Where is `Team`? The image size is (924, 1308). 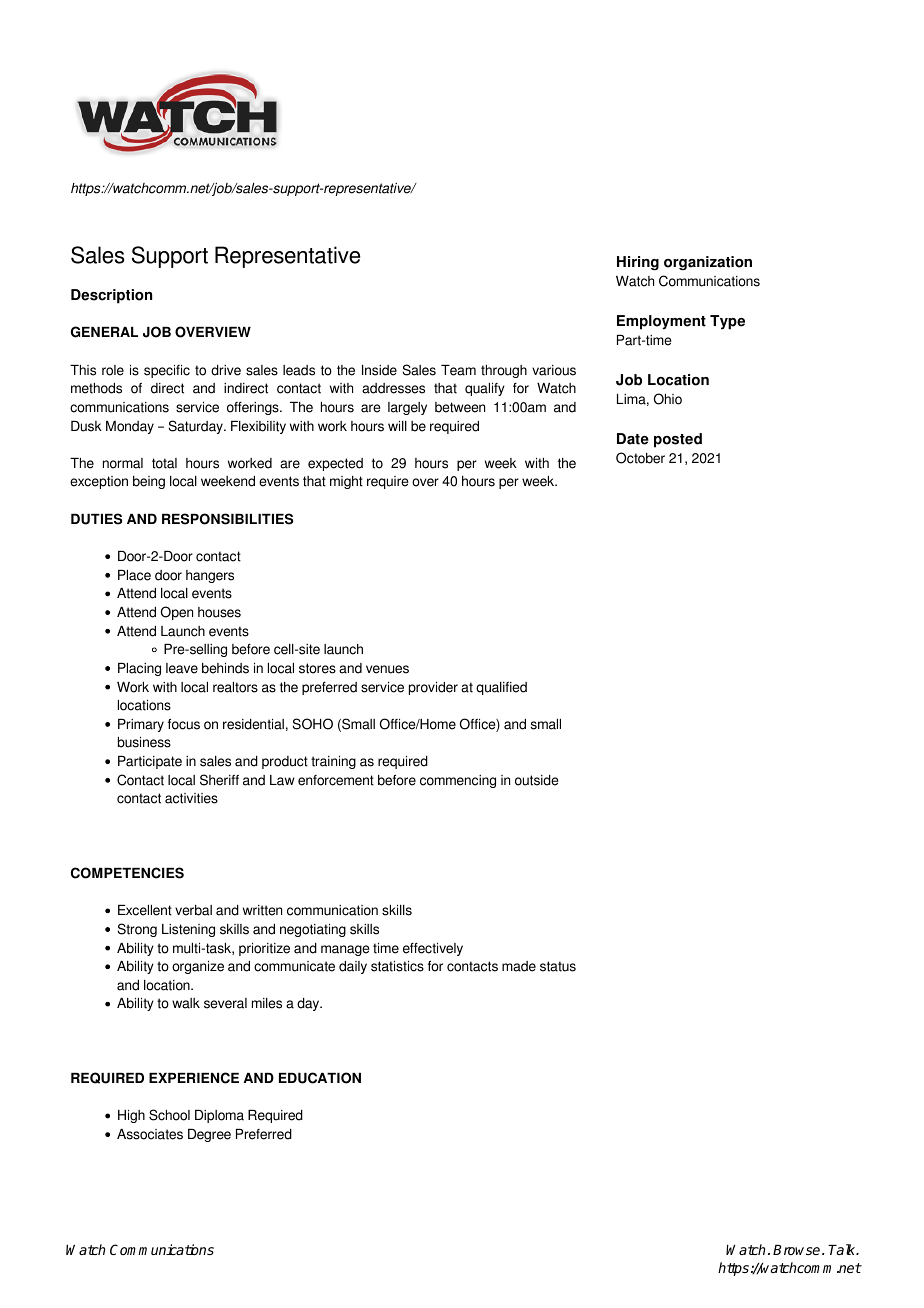
Team is located at coordinates (458, 370).
